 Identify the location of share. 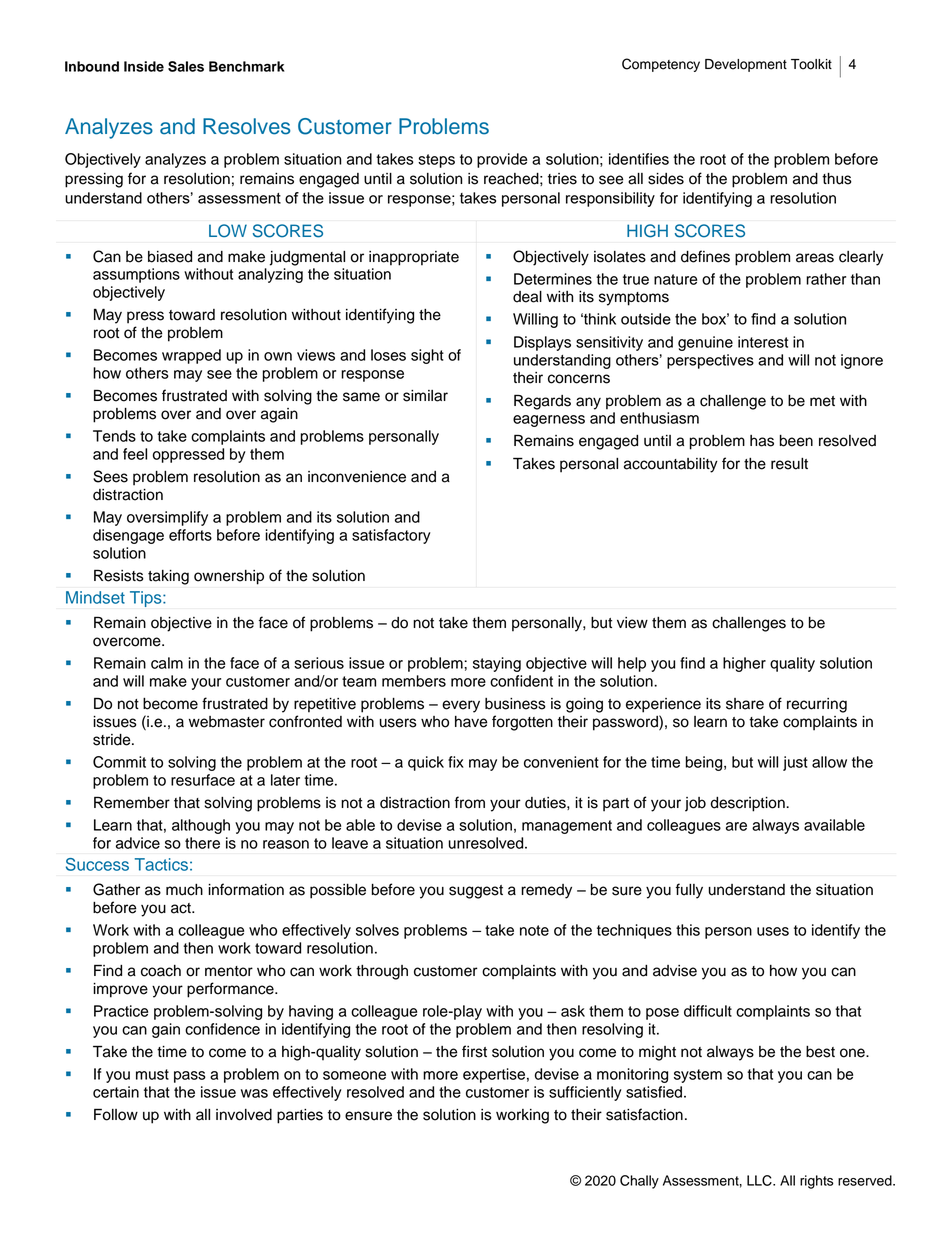
(745, 704).
